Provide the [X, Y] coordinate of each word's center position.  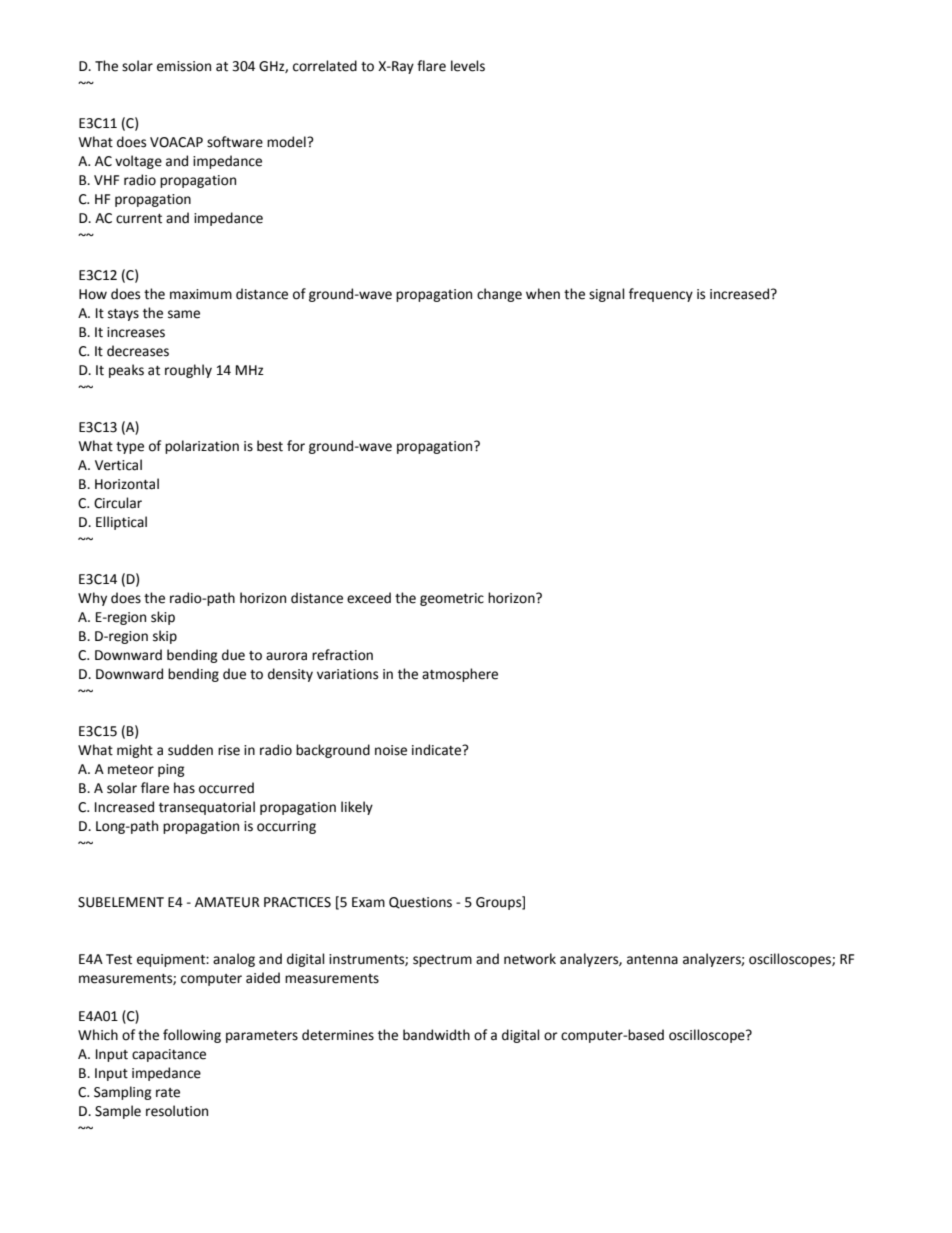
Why [92, 599]
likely [357, 808]
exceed [369, 598]
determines [338, 1035]
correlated [325, 66]
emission [184, 66]
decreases [138, 351]
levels [468, 66]
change [499, 295]
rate [168, 1093]
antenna [652, 960]
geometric [452, 599]
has [184, 788]
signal [607, 295]
